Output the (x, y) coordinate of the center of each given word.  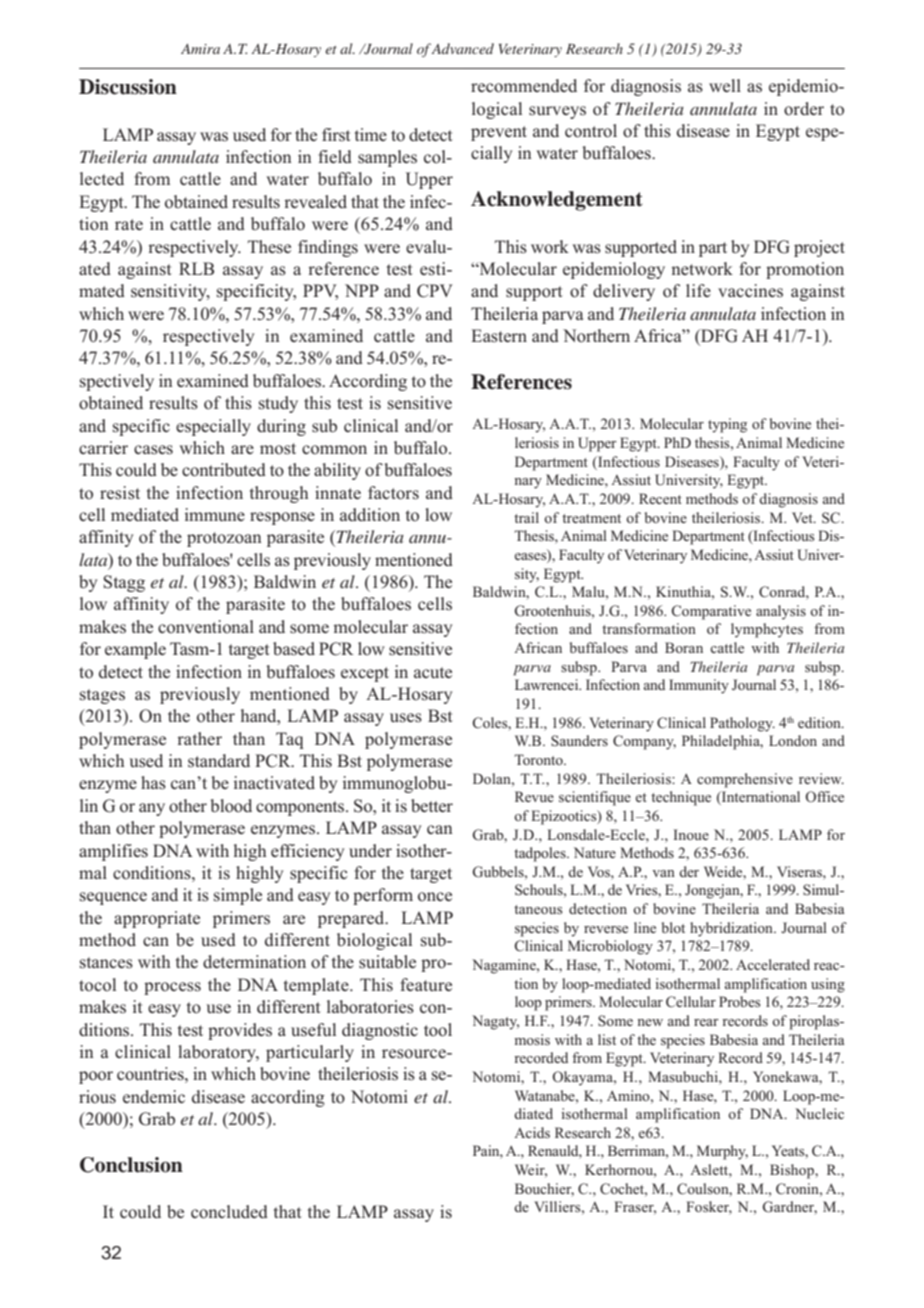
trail (526, 517)
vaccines (750, 290)
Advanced (462, 48)
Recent (660, 498)
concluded (229, 1212)
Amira (200, 49)
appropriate (157, 919)
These (269, 247)
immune (215, 514)
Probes (740, 1001)
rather (199, 738)
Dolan (493, 778)
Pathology (742, 724)
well (725, 85)
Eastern (499, 336)
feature (426, 984)
